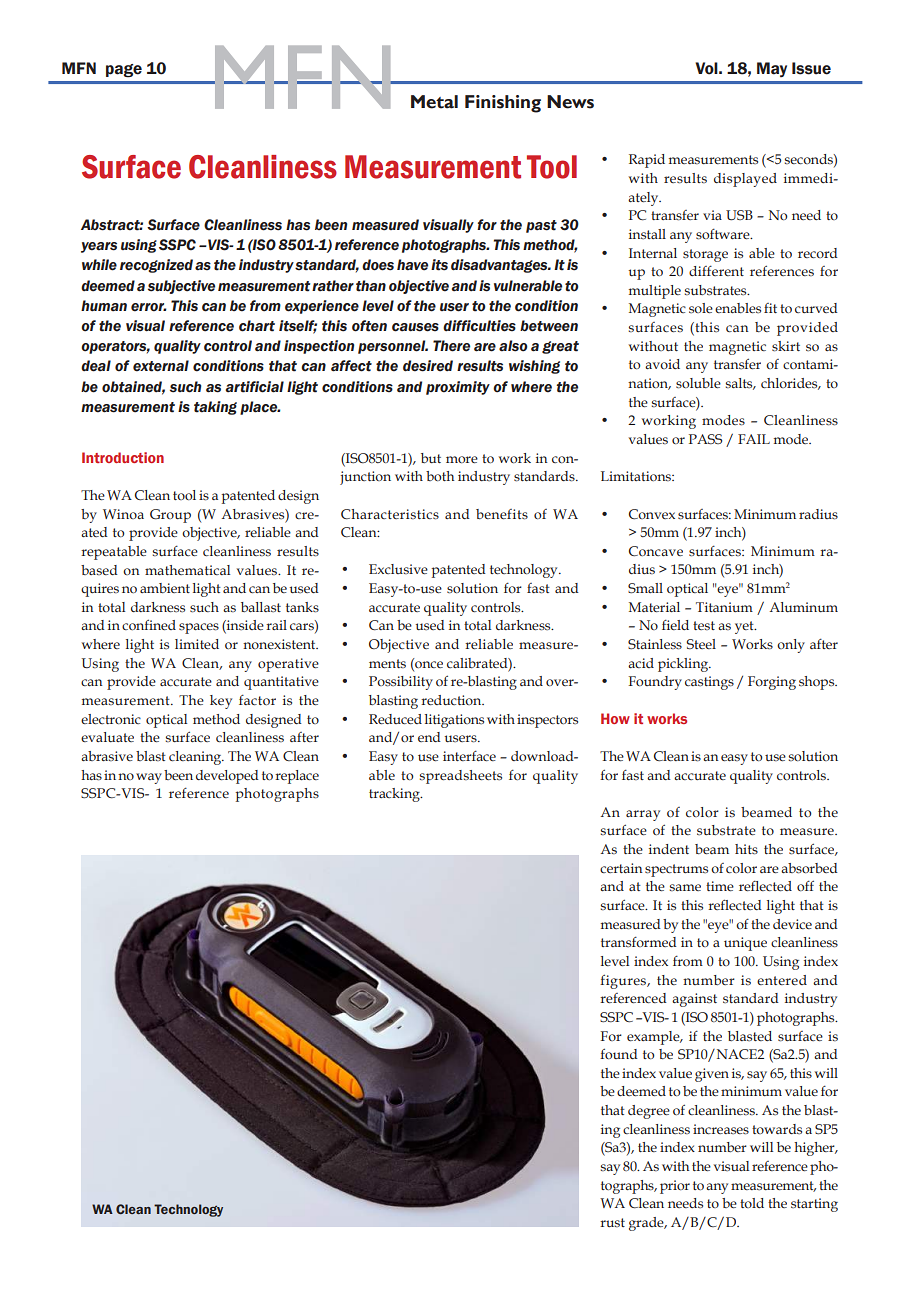  What do you see at coordinates (124, 71) in the screenshot?
I see `page` at bounding box center [124, 71].
